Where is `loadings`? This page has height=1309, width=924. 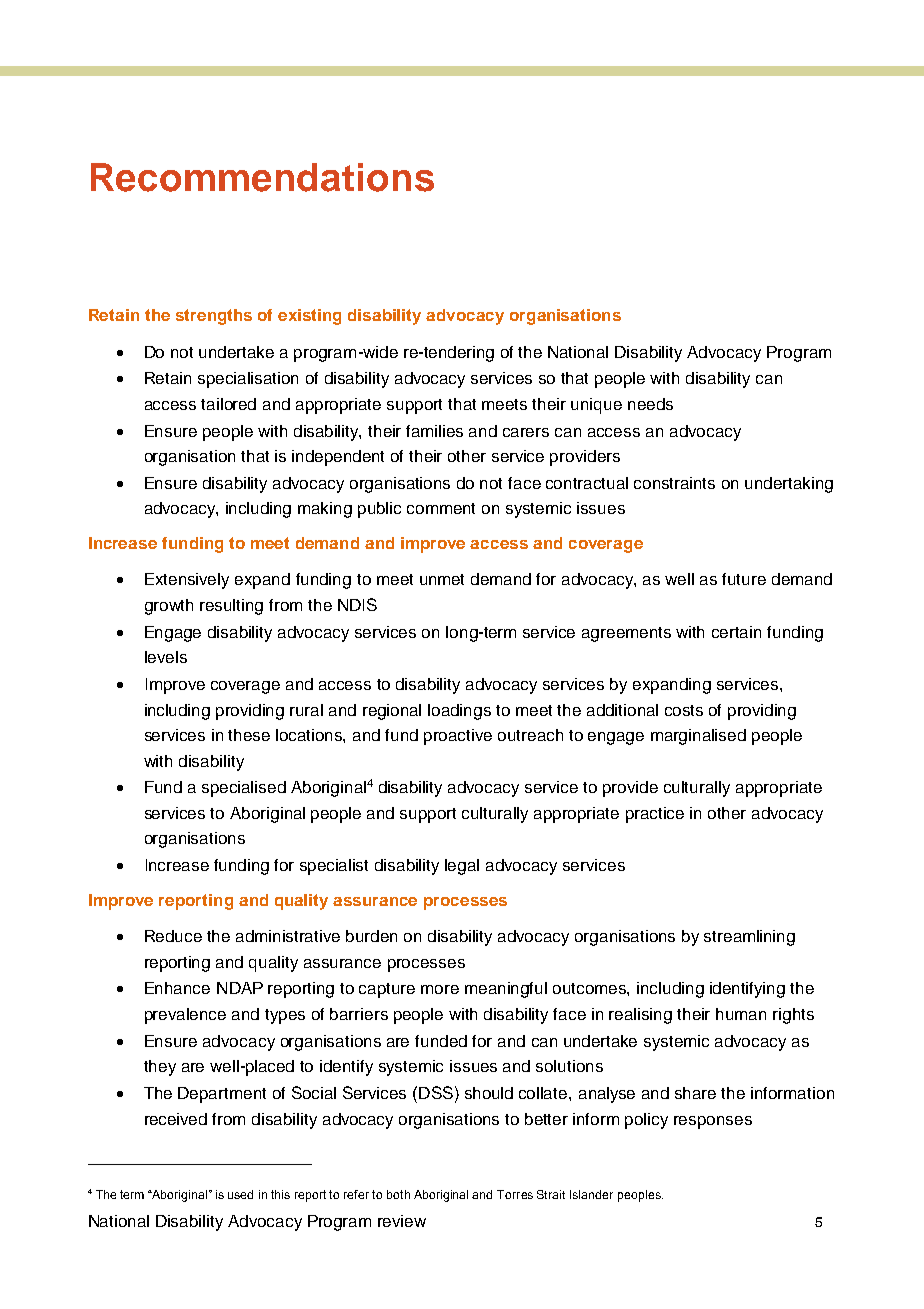
loadings is located at coordinates (459, 712).
